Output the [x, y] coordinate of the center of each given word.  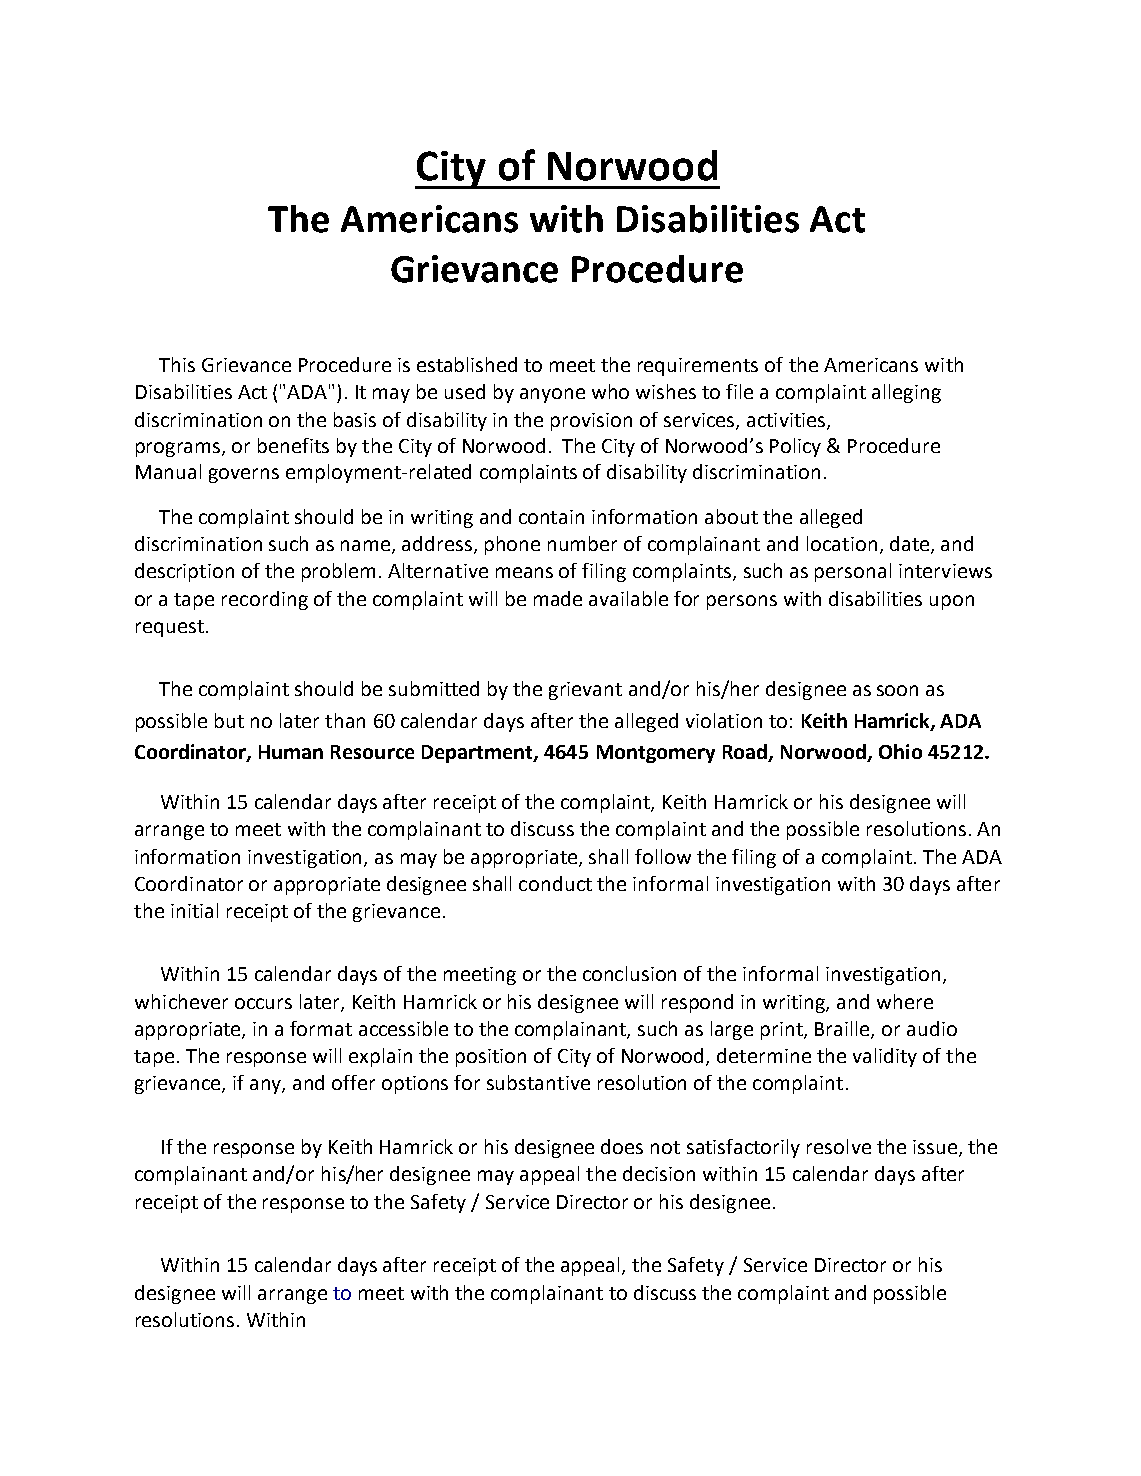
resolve [839, 1146]
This [177, 364]
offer [353, 1082]
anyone [552, 395]
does [622, 1146]
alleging [906, 393]
